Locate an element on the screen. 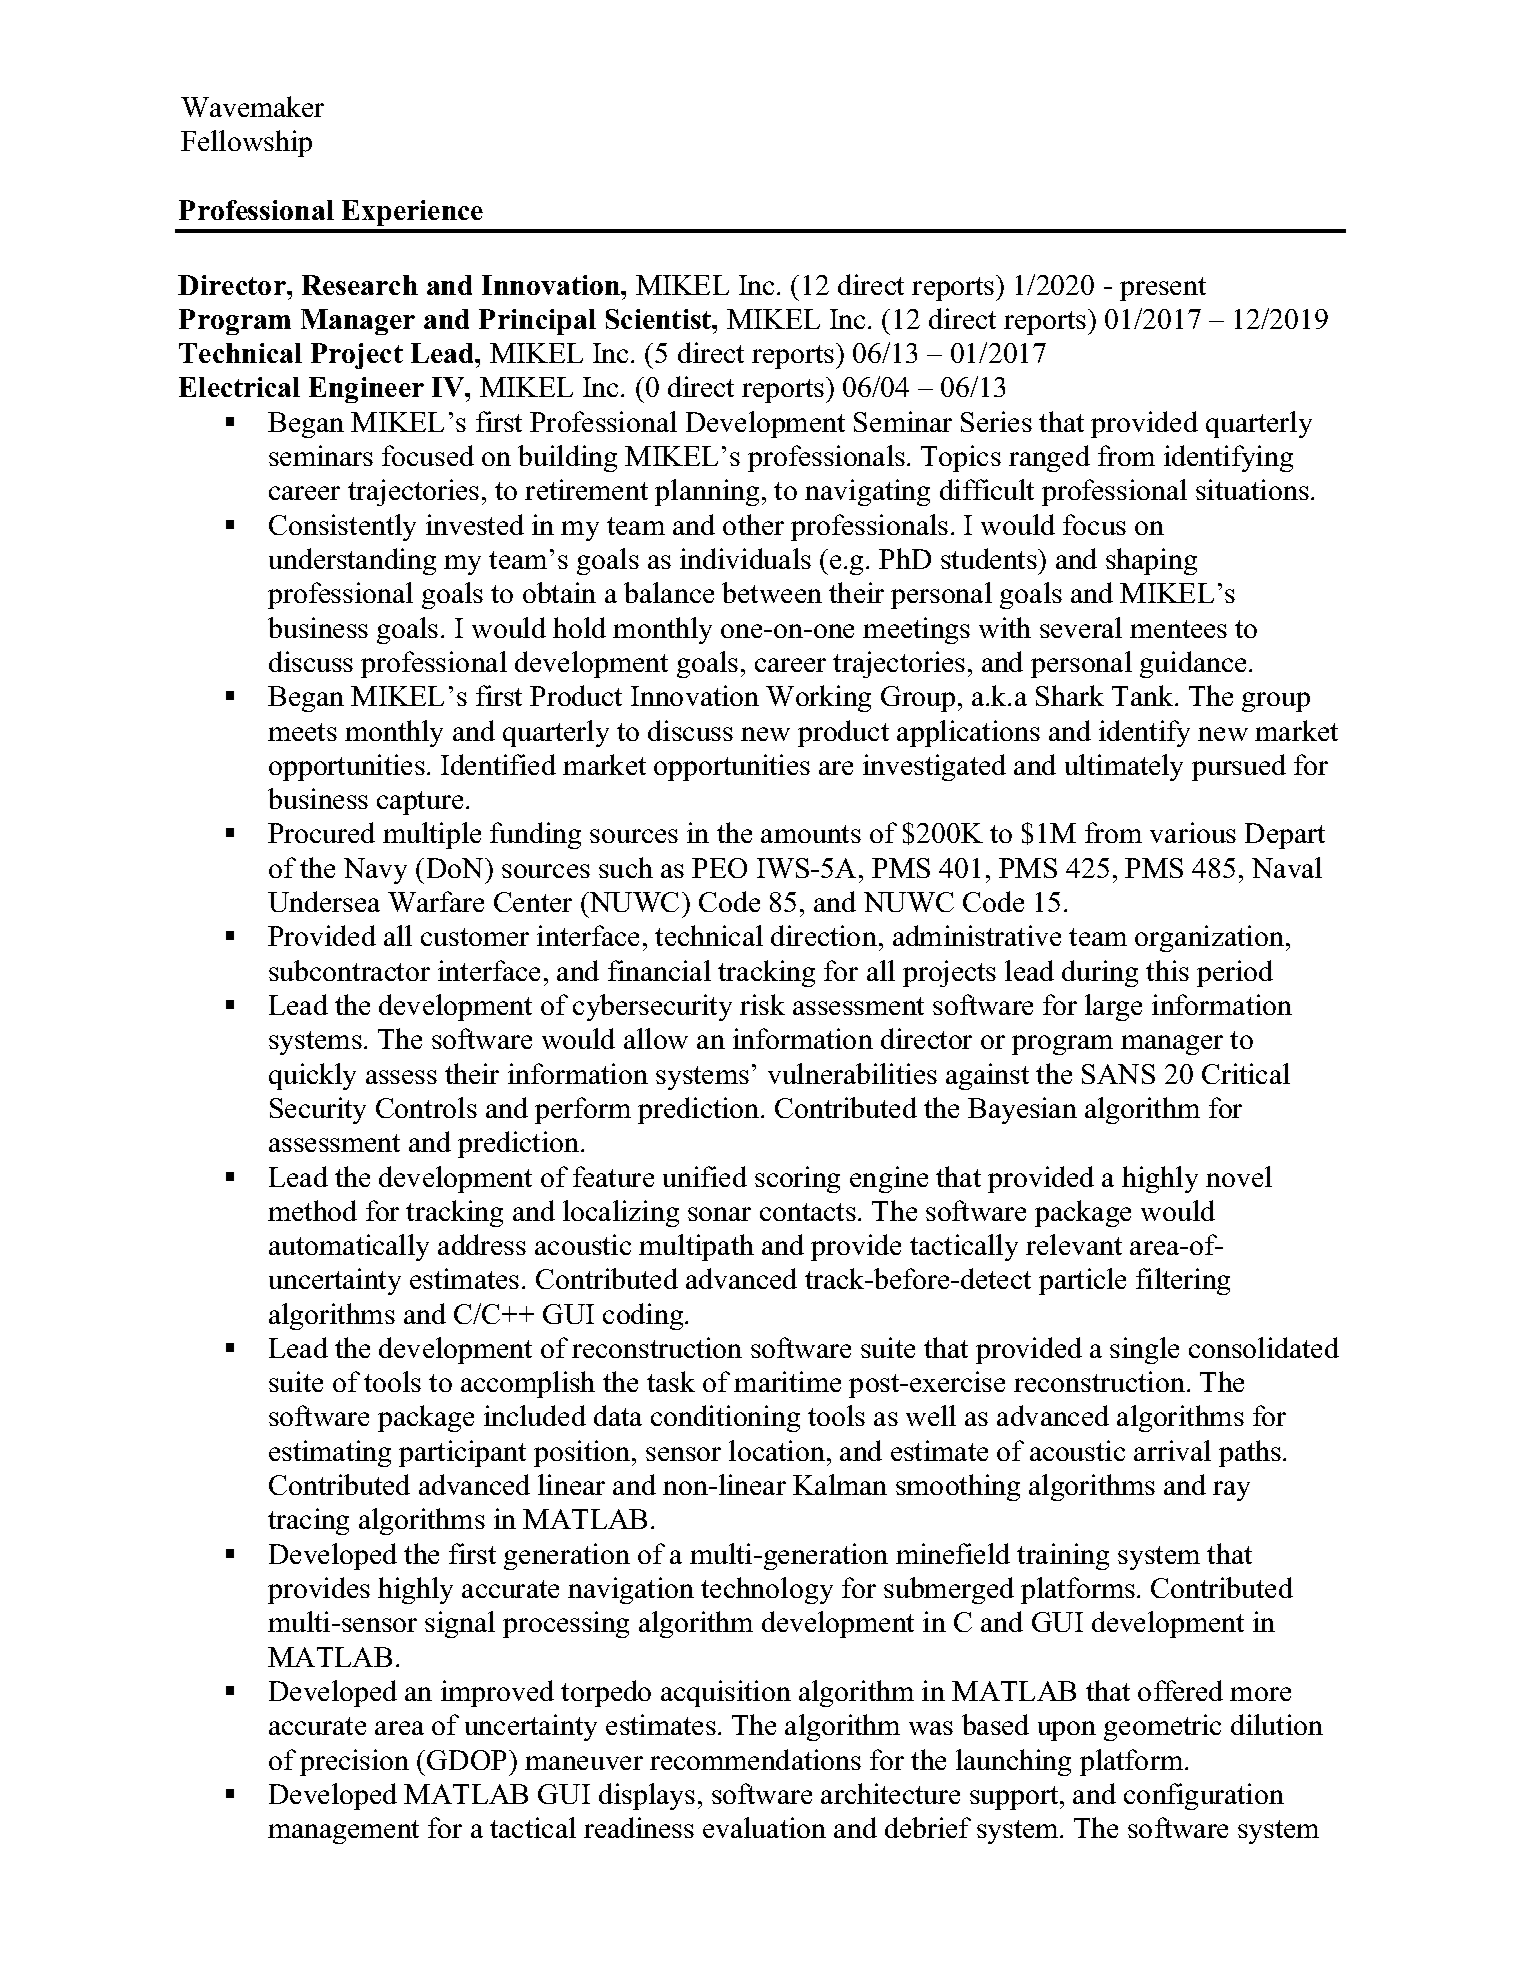 The image size is (1521, 1969). configuration is located at coordinates (1204, 1796).
